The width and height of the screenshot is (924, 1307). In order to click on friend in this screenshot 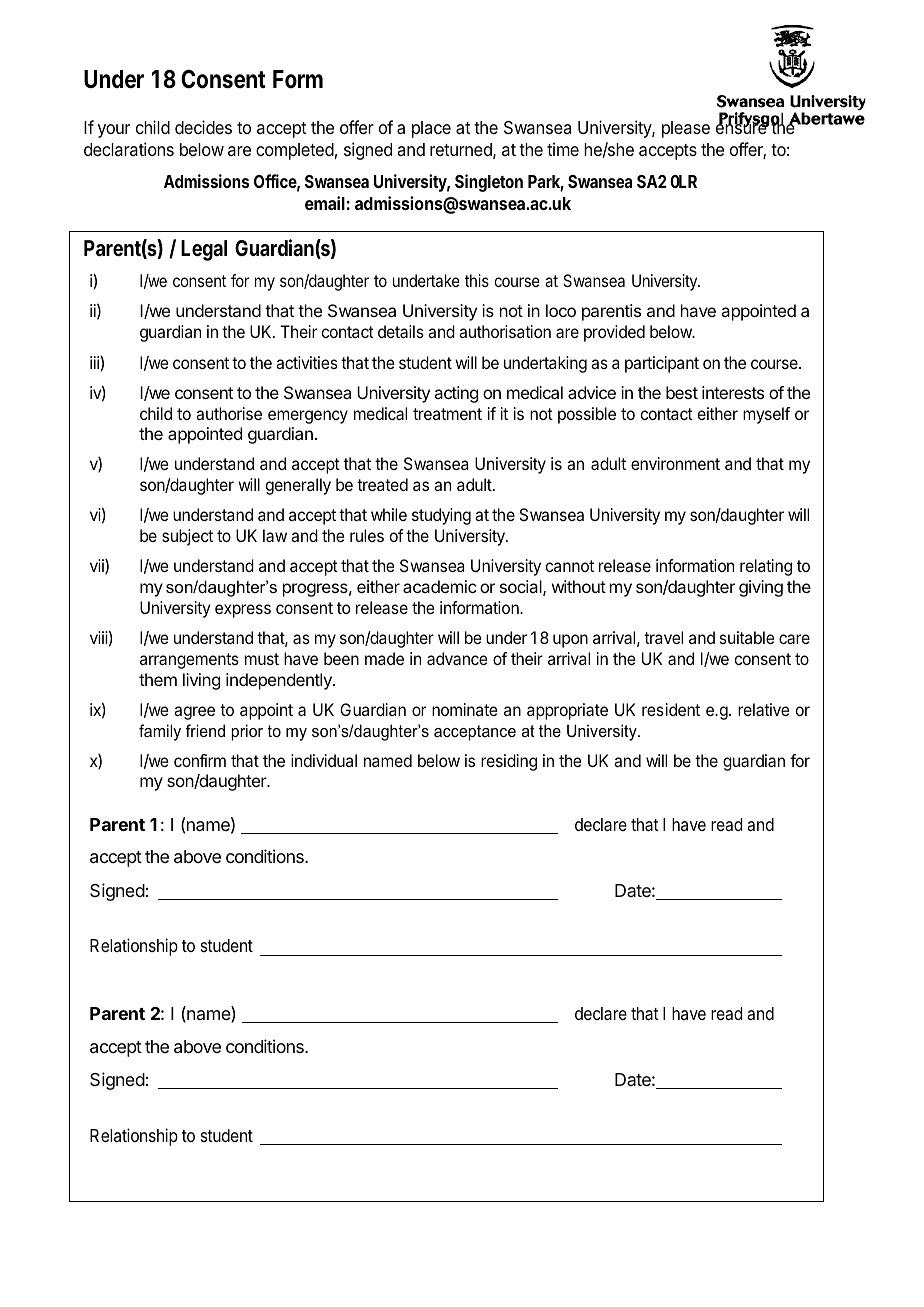, I will do `click(205, 730)`.
